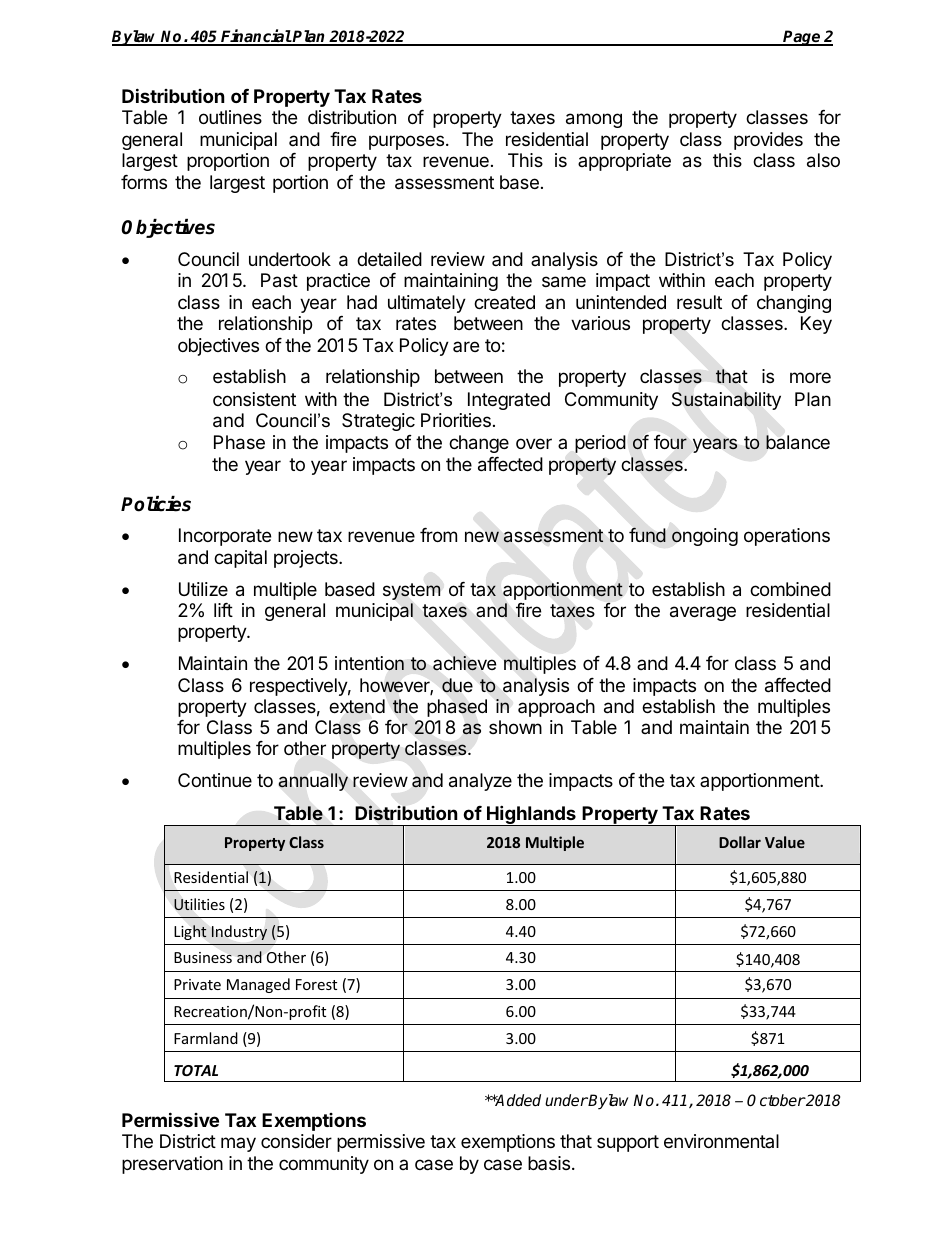 This screenshot has width=952, height=1233. I want to click on Page, so click(802, 38).
